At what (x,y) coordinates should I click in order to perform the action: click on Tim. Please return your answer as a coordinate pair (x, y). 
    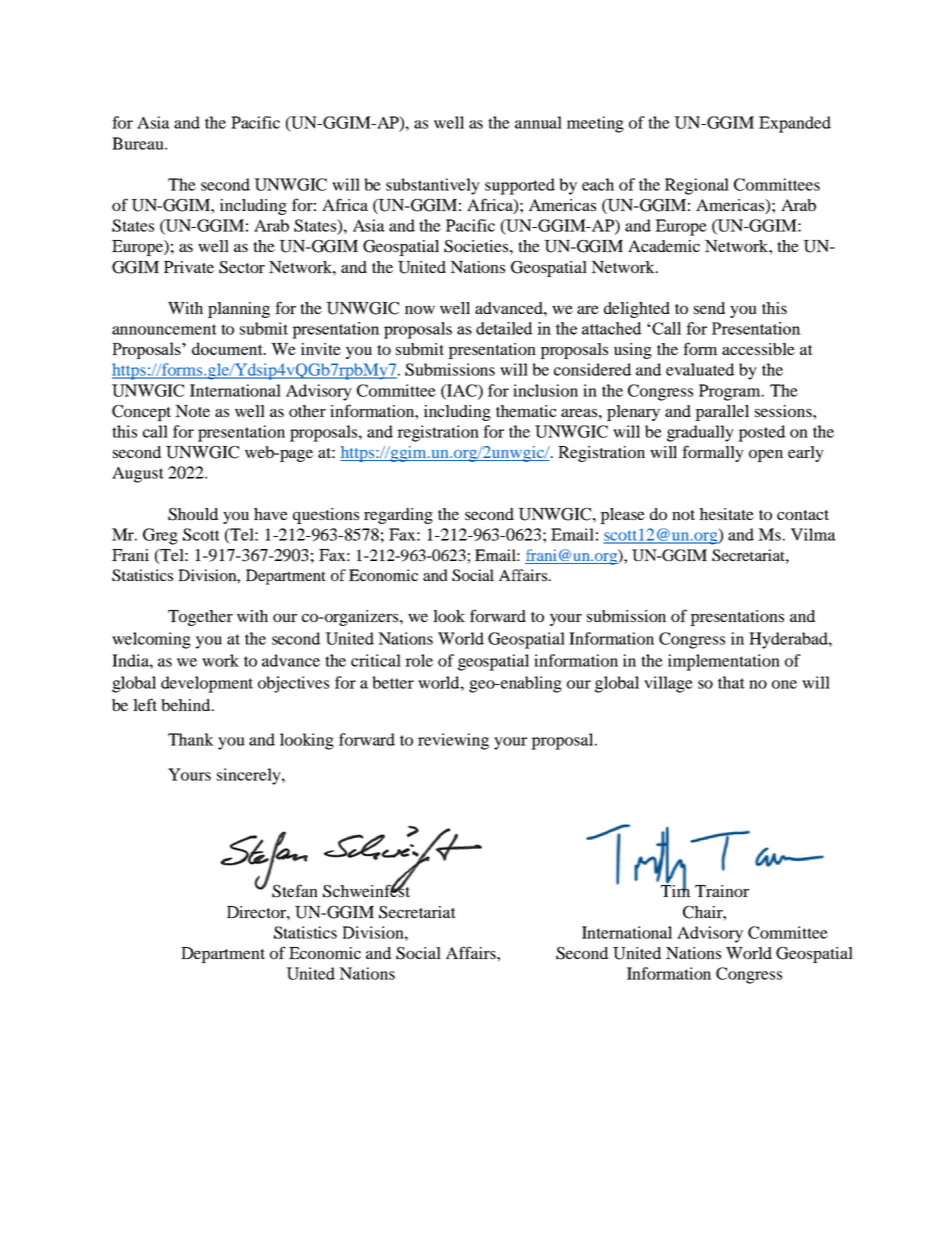
    Looking at the image, I should click on (676, 889).
